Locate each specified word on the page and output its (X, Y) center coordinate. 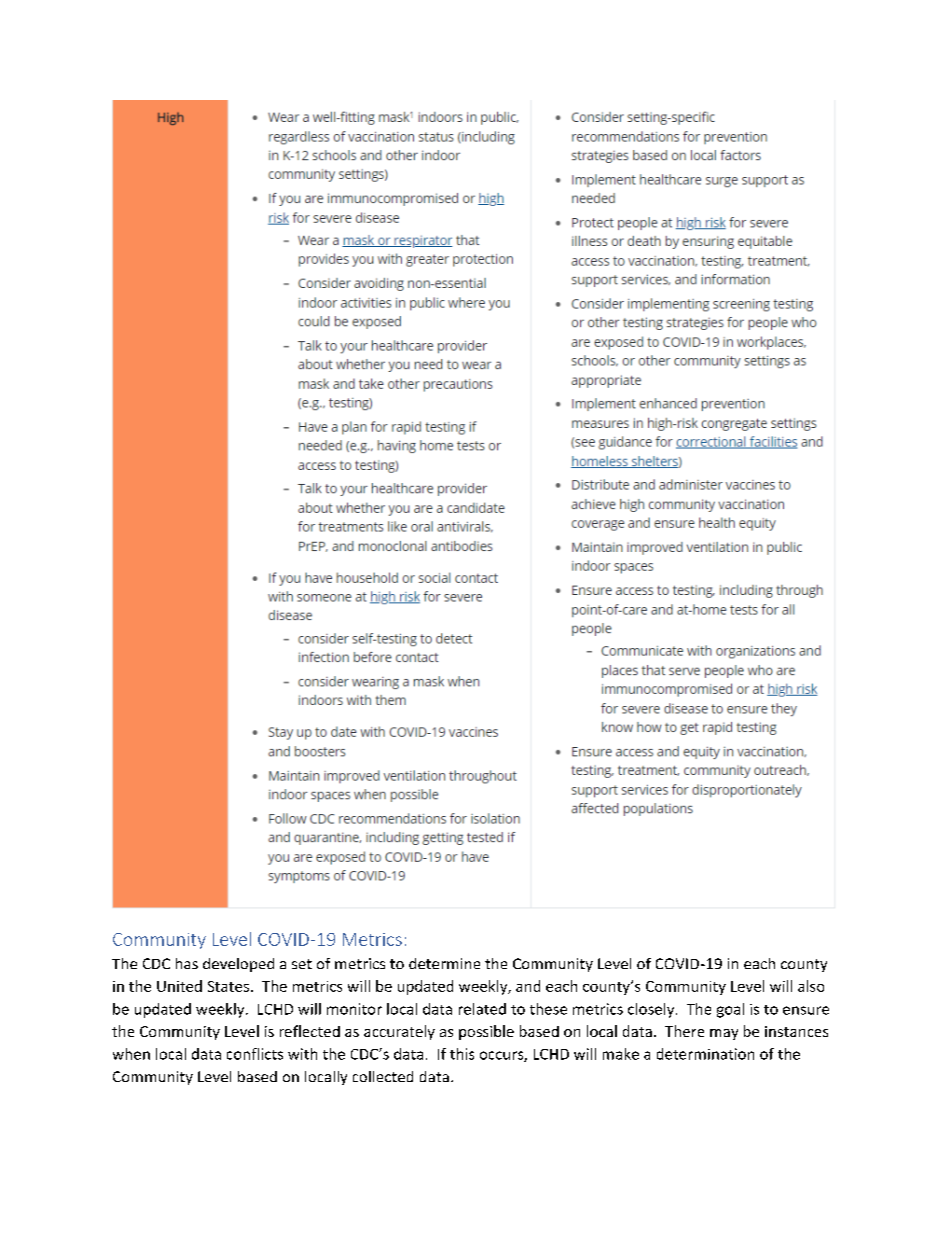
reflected (310, 1031)
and (528, 986)
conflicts (255, 1054)
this (462, 1054)
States (228, 986)
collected (383, 1076)
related (482, 1009)
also (811, 986)
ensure (806, 1010)
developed (238, 965)
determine (444, 963)
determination (705, 1054)
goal (730, 1010)
